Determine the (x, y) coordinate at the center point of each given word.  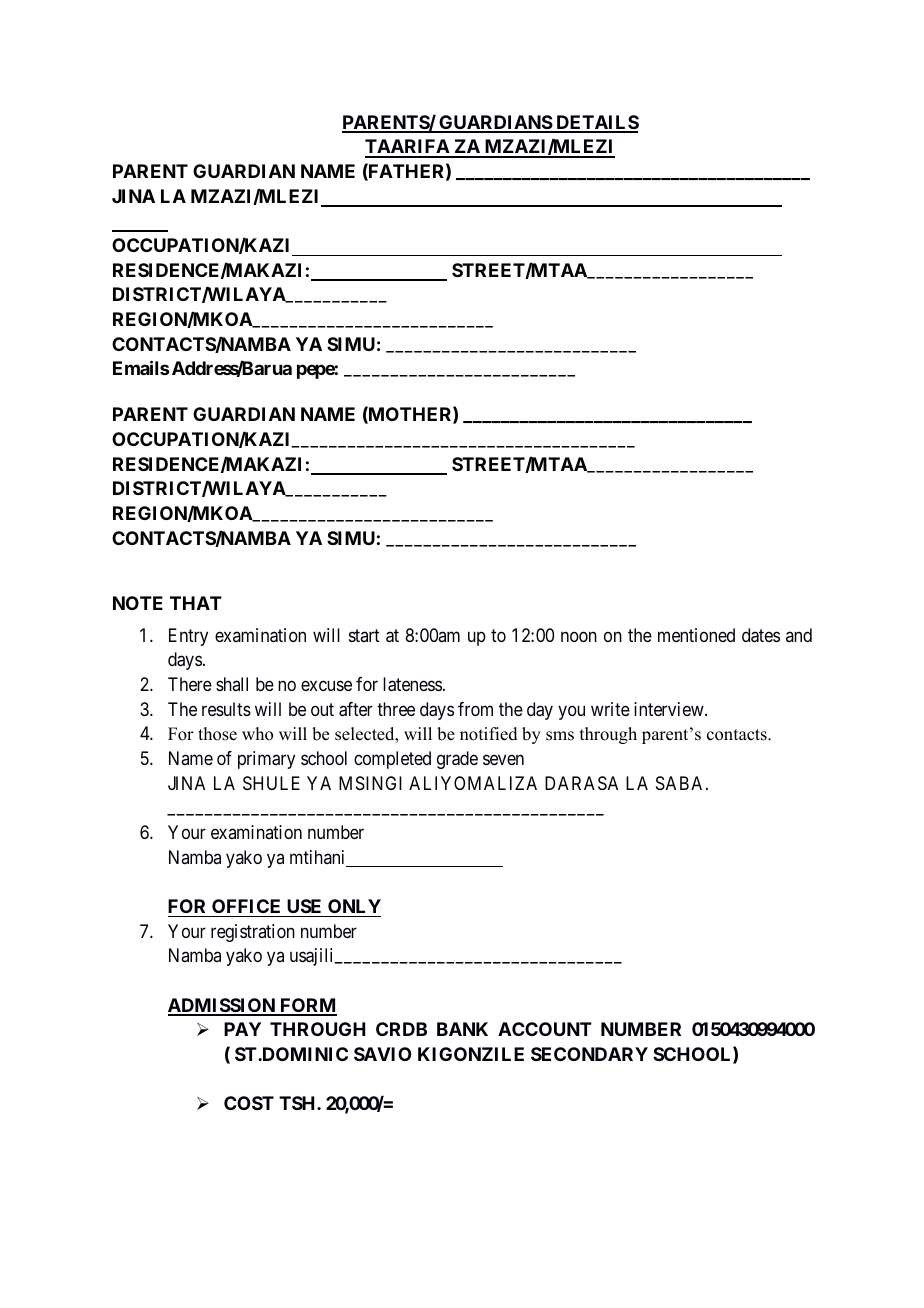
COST (249, 1103)
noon (579, 636)
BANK (462, 1029)
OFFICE (246, 906)
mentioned (696, 635)
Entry (188, 637)
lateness (412, 684)
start (364, 635)
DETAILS (596, 123)
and (799, 635)
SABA (681, 783)
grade (457, 760)
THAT (196, 603)
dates (761, 635)
